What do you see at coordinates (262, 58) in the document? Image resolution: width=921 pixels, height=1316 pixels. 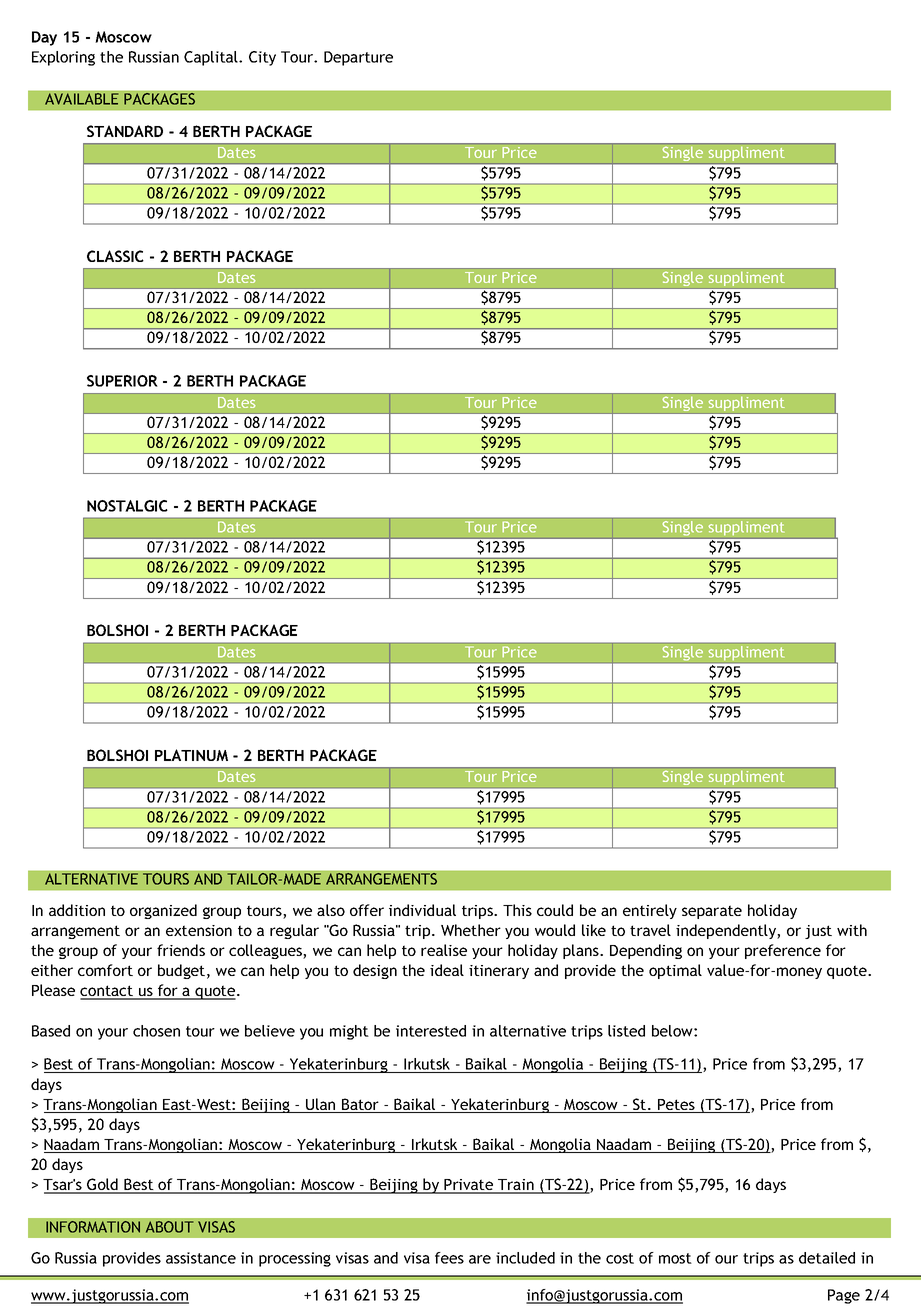 I see `City` at bounding box center [262, 58].
